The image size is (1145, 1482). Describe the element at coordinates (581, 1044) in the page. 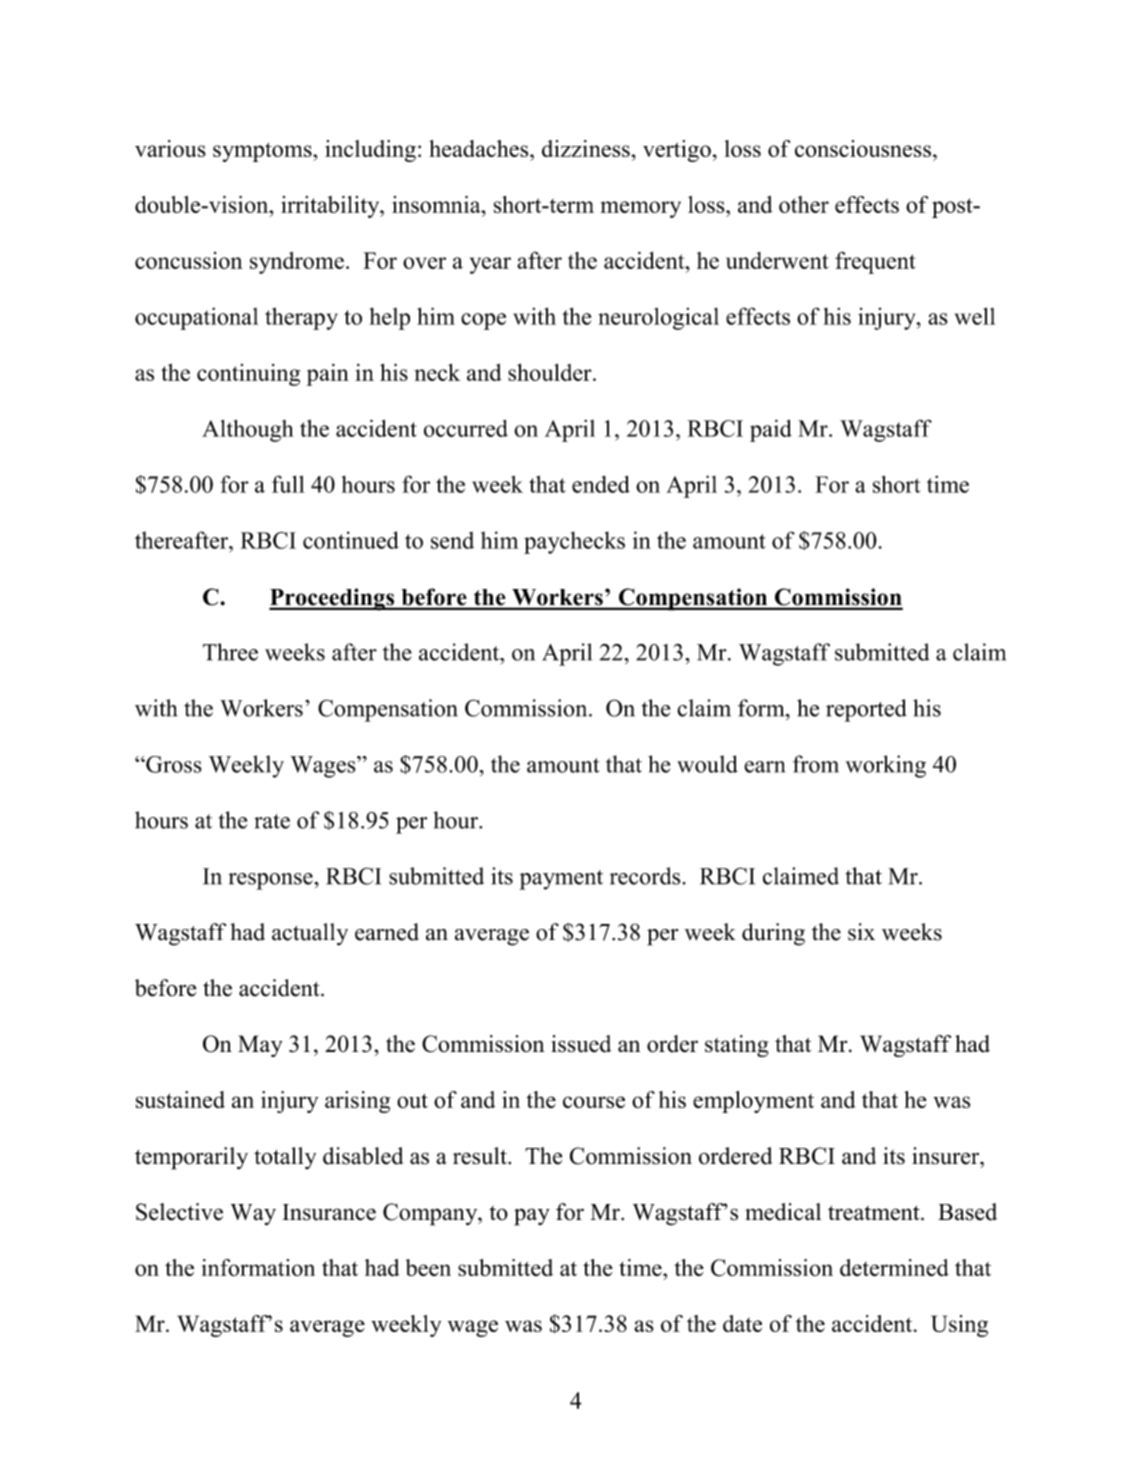

I see `issued` at that location.
